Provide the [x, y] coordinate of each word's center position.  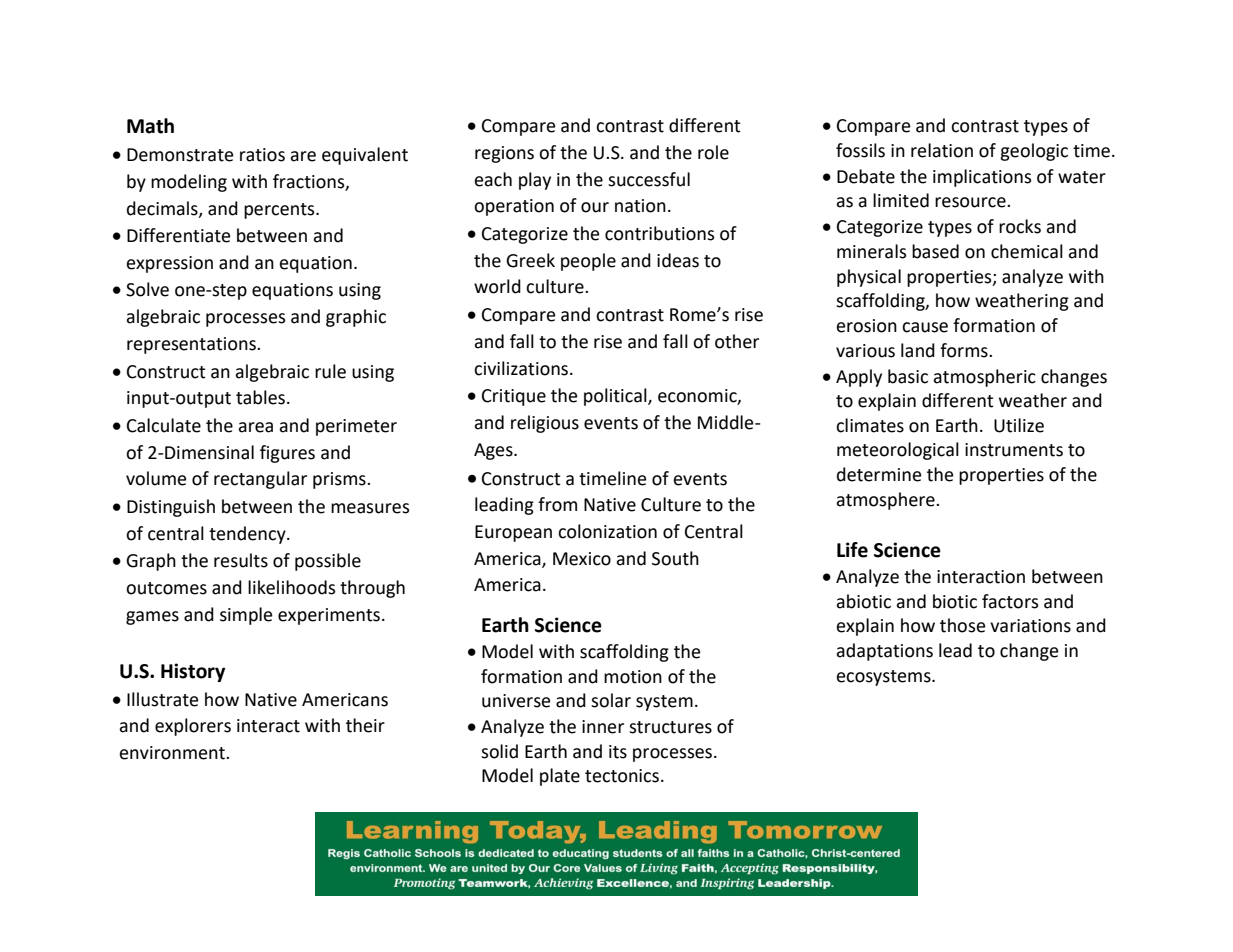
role [713, 152]
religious [545, 424]
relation [942, 150]
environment [173, 753]
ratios [262, 155]
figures [287, 454]
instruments [1014, 450]
